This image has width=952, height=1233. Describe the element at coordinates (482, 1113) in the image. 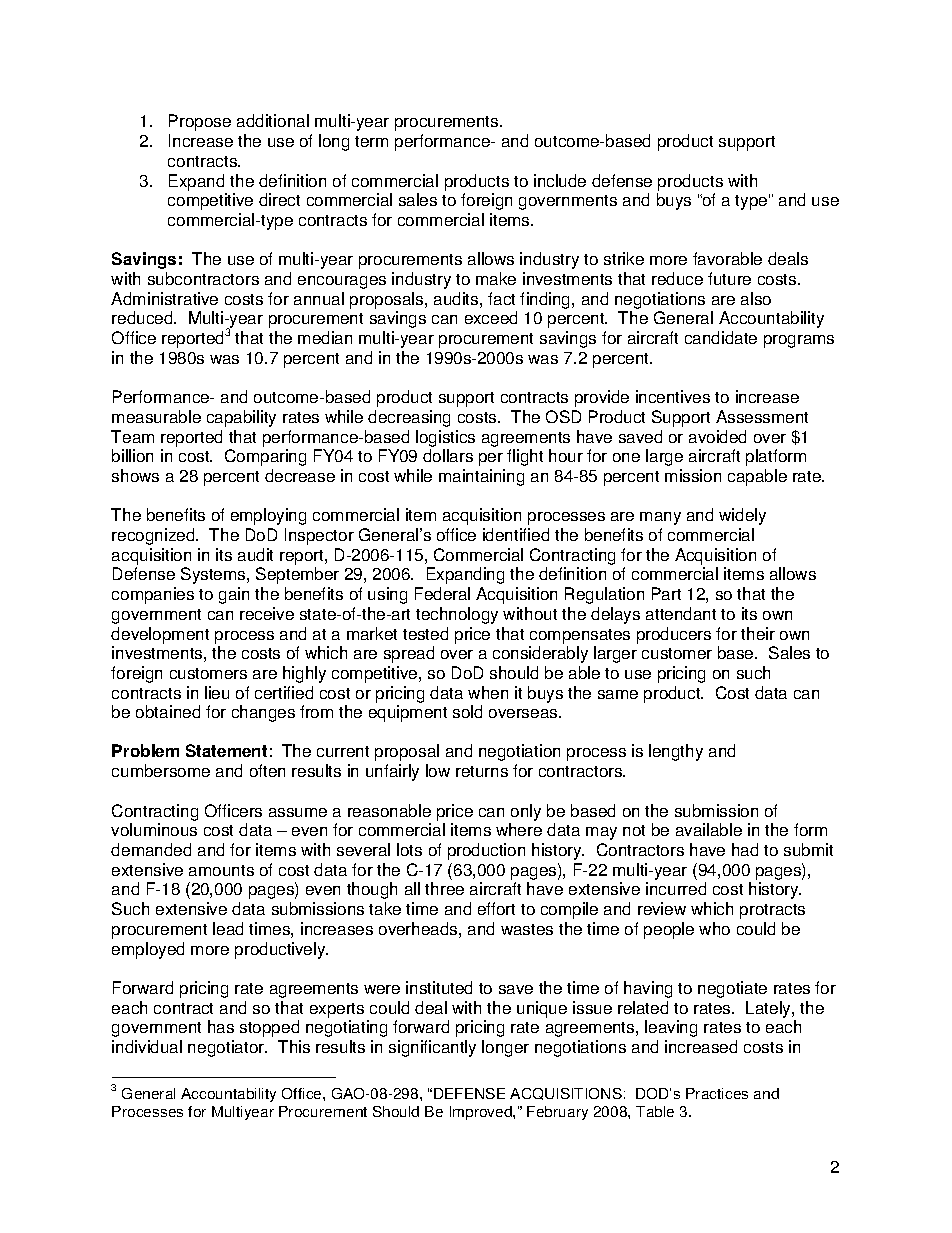

I see `Improved` at that location.
